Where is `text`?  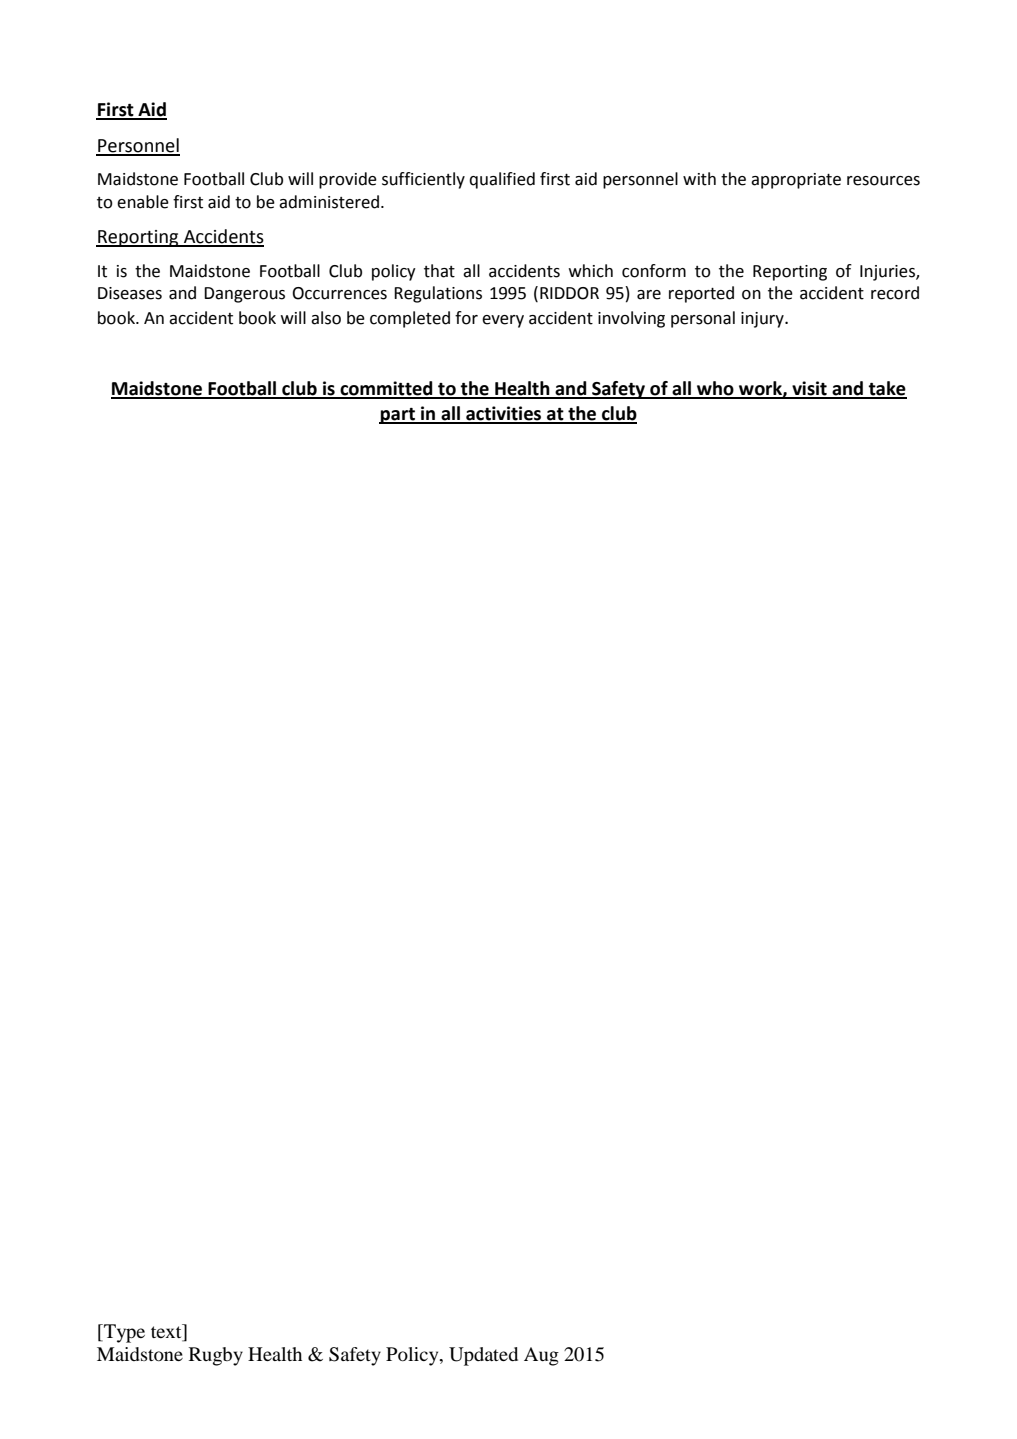
text is located at coordinates (167, 1332).
